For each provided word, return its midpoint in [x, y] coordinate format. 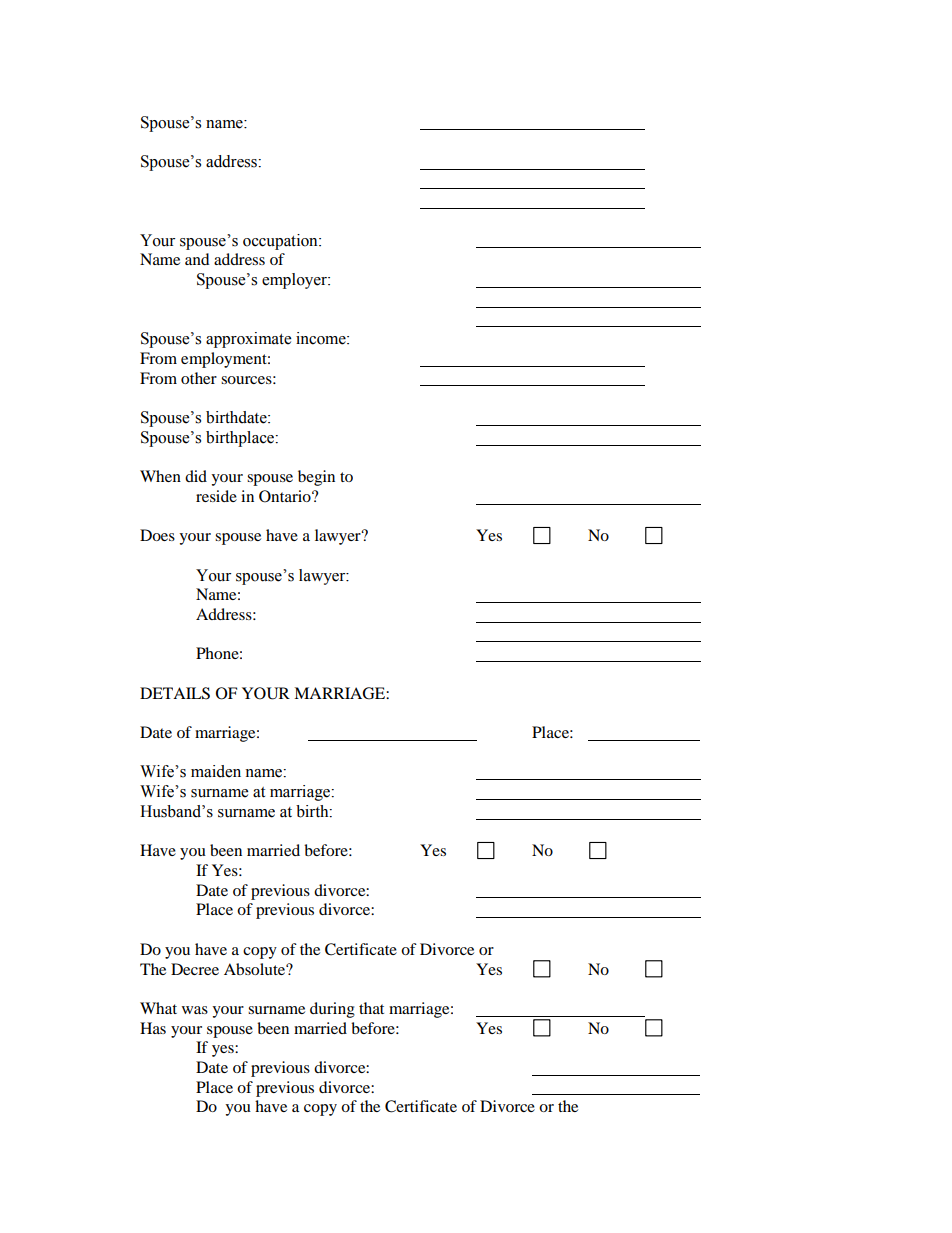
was [195, 1010]
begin [316, 478]
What [158, 1008]
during [332, 1010]
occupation [281, 242]
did [196, 476]
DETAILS [175, 693]
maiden [216, 771]
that [371, 1008]
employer [295, 281]
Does [157, 535]
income [322, 338]
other [199, 378]
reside [216, 496]
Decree [195, 969]
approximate [248, 340]
